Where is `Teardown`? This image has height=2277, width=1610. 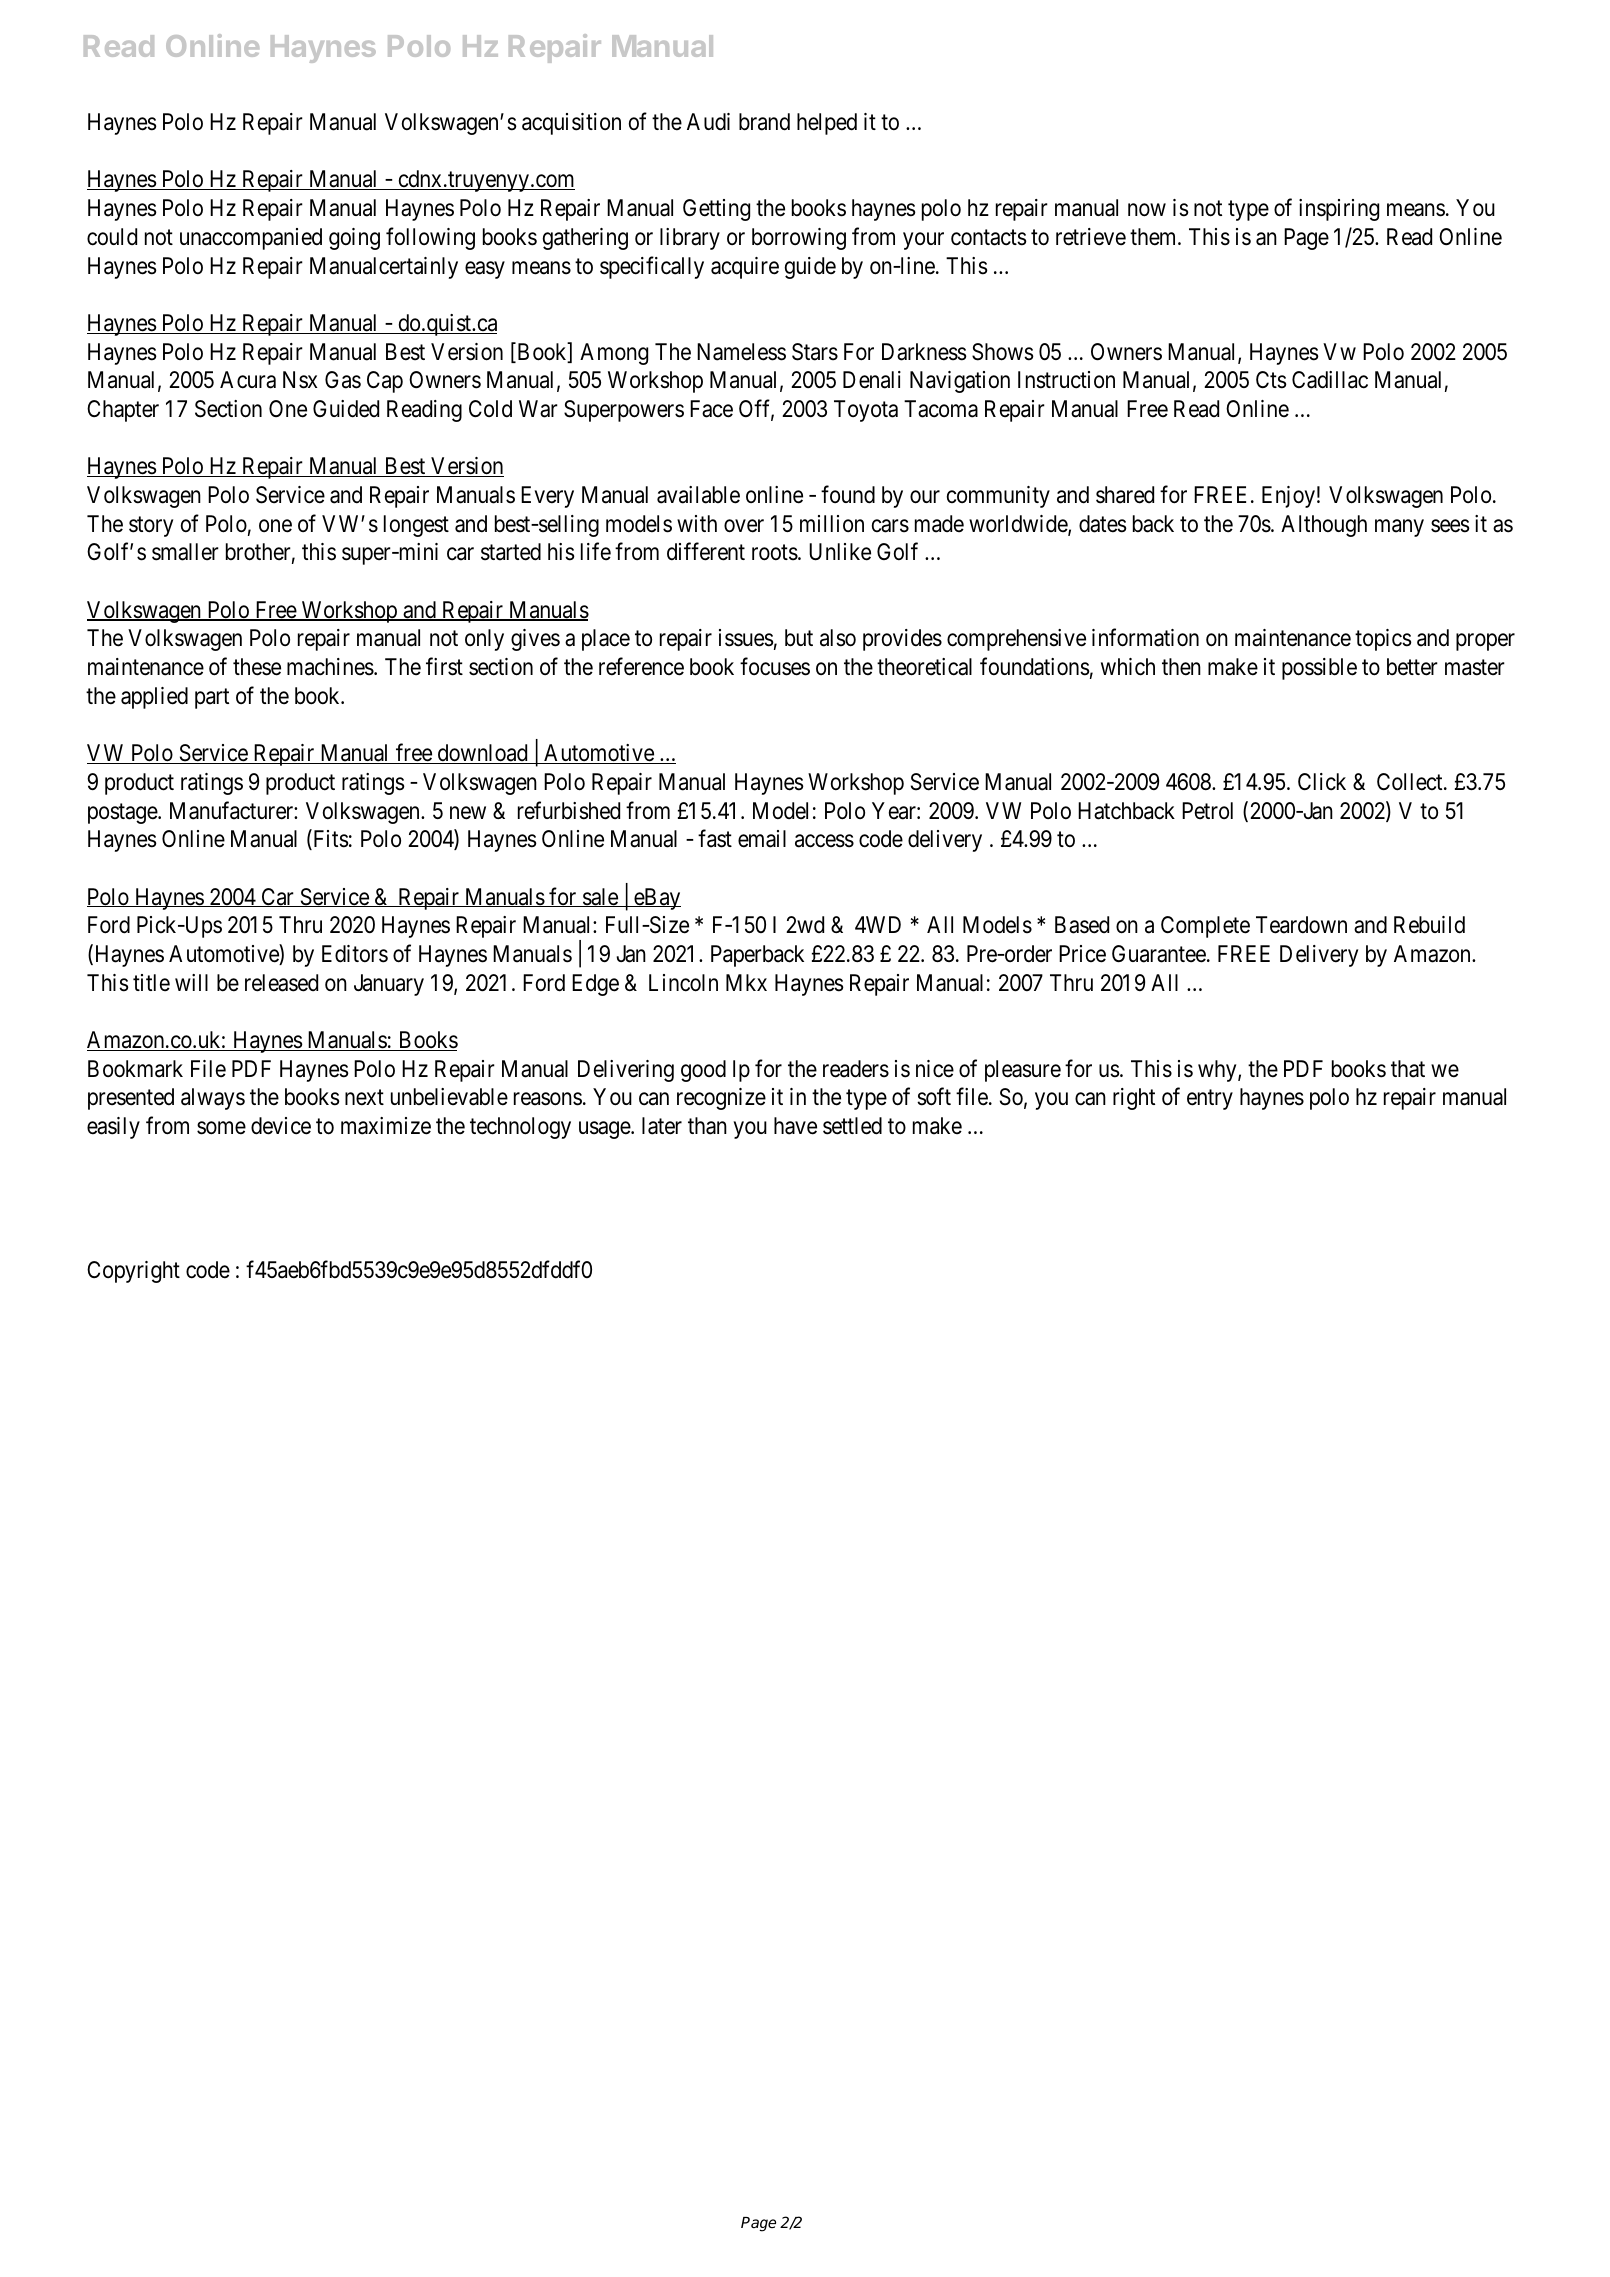
Teardown is located at coordinates (1301, 925).
